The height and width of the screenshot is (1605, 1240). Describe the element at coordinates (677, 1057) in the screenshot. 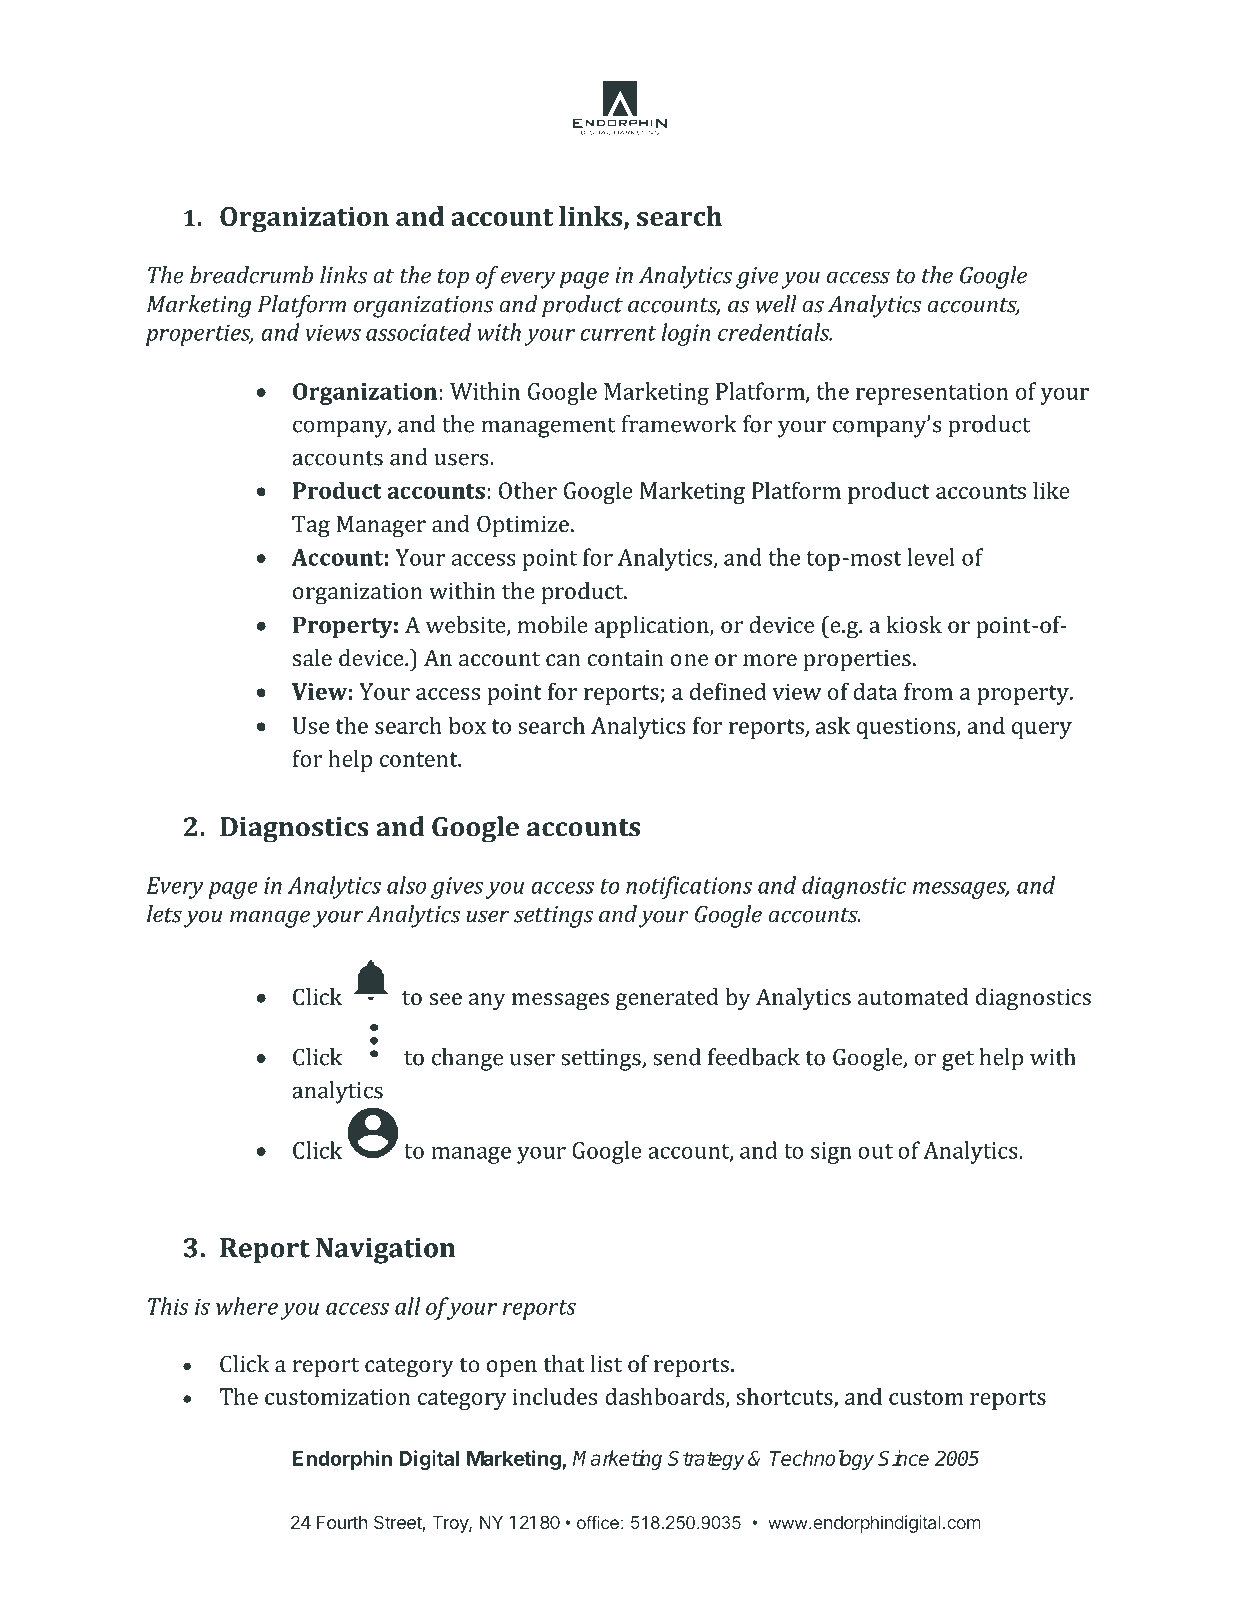

I see `send` at that location.
